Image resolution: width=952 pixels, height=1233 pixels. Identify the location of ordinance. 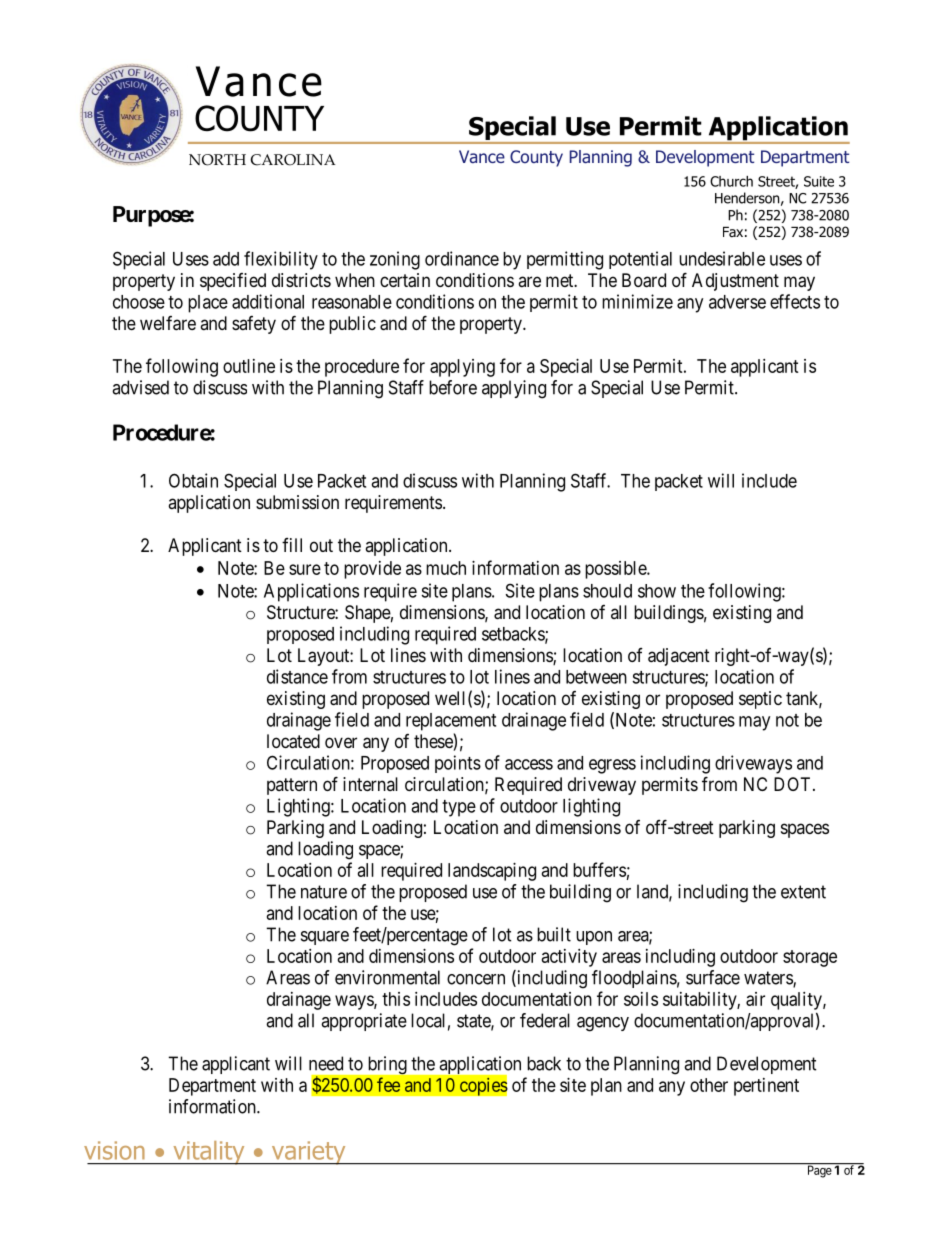
(462, 258).
